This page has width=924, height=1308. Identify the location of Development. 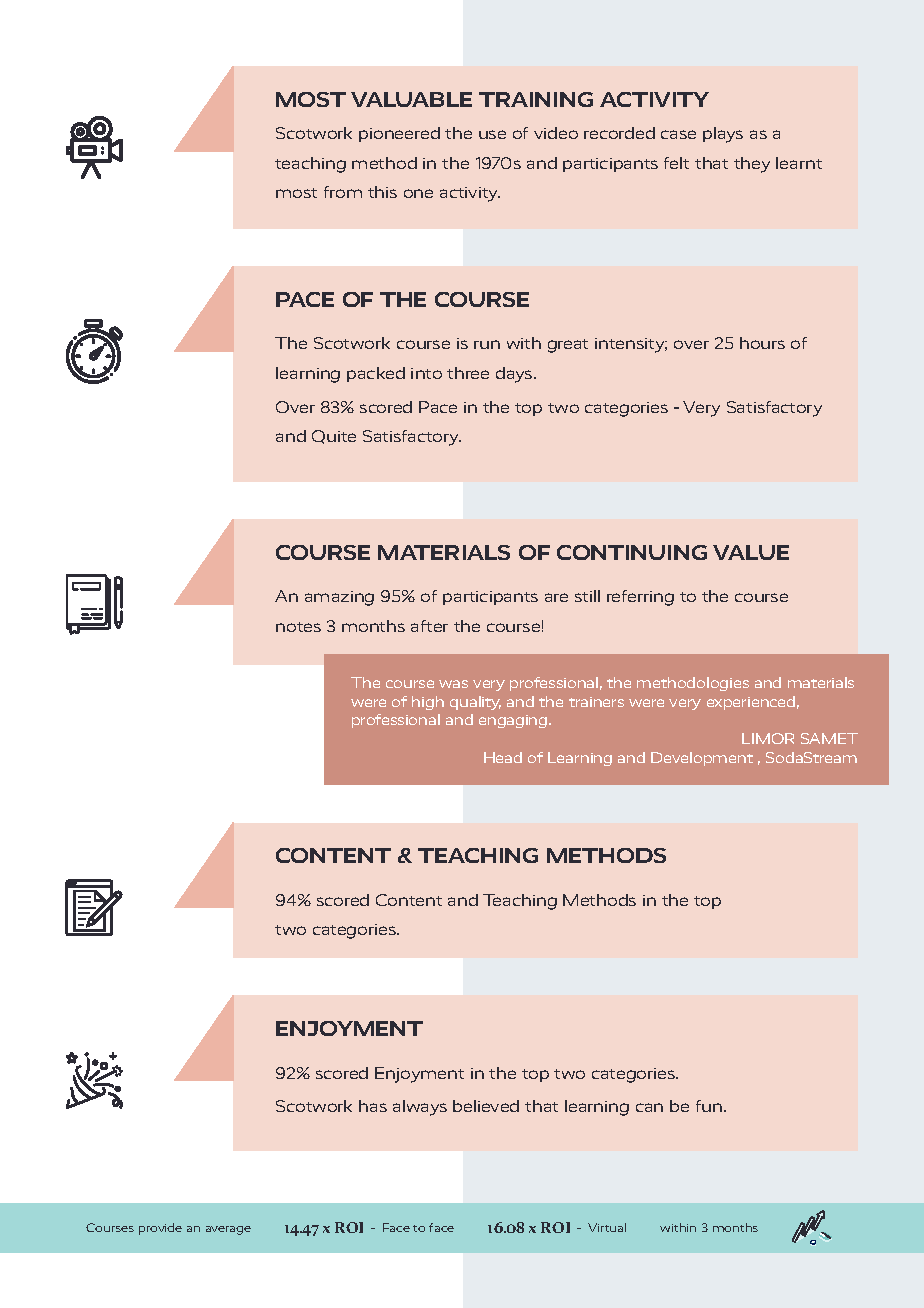
(702, 759).
